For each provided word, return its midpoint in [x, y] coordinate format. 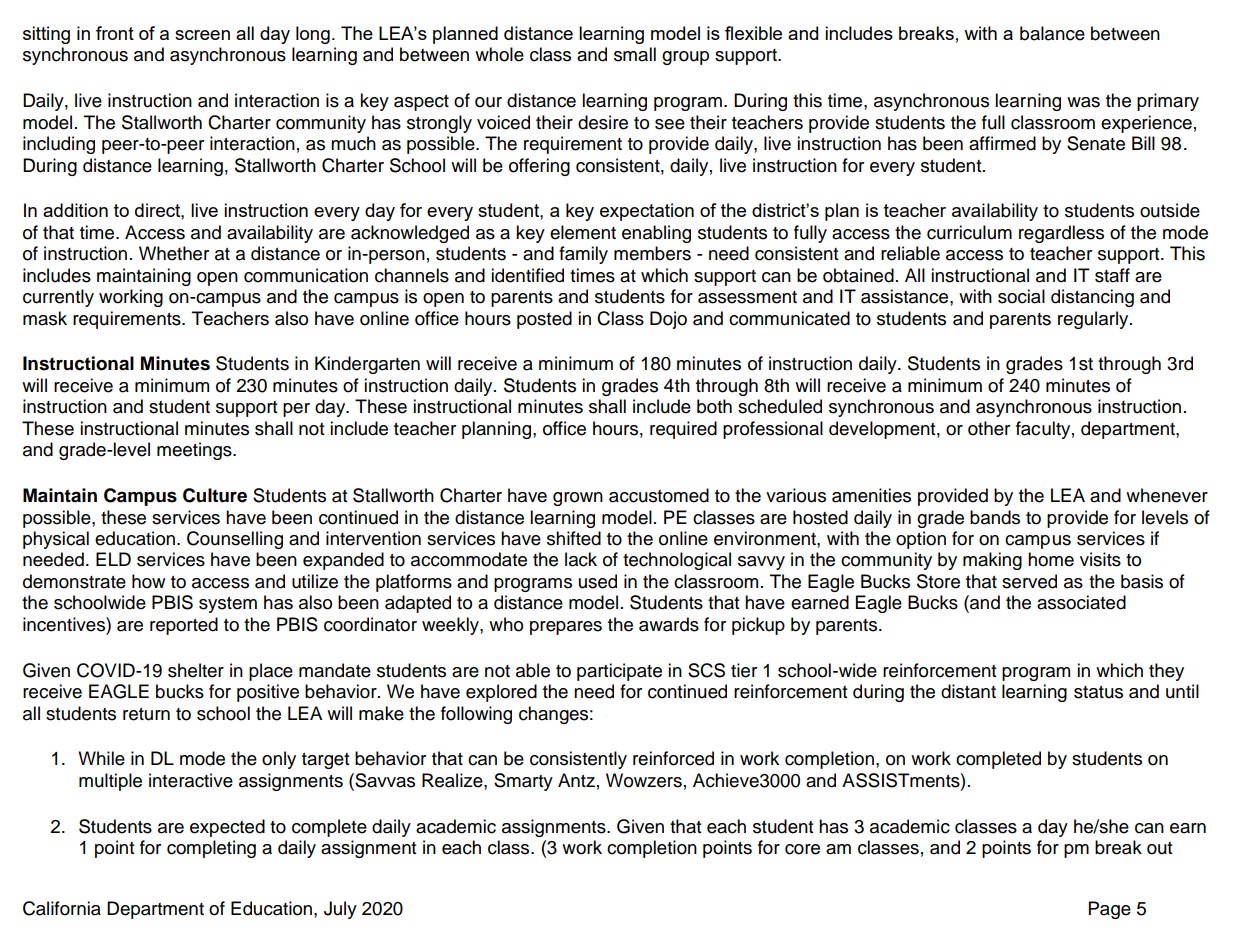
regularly [1094, 320]
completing [211, 849]
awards [669, 624]
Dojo [668, 320]
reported [184, 626]
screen [202, 35]
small [635, 54]
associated [1081, 602]
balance [1052, 33]
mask [45, 318]
